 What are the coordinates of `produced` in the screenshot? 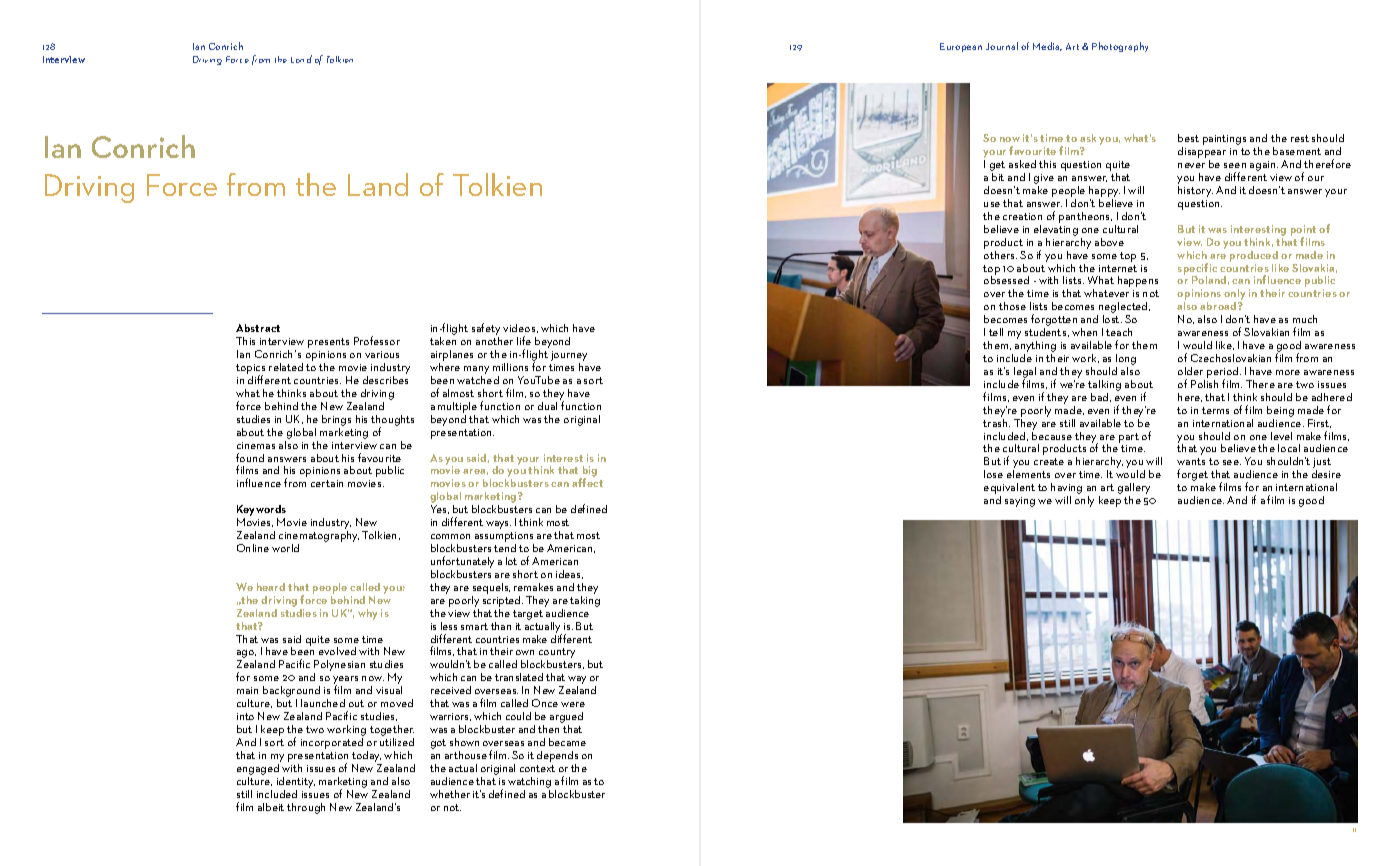 It's located at (1254, 256).
